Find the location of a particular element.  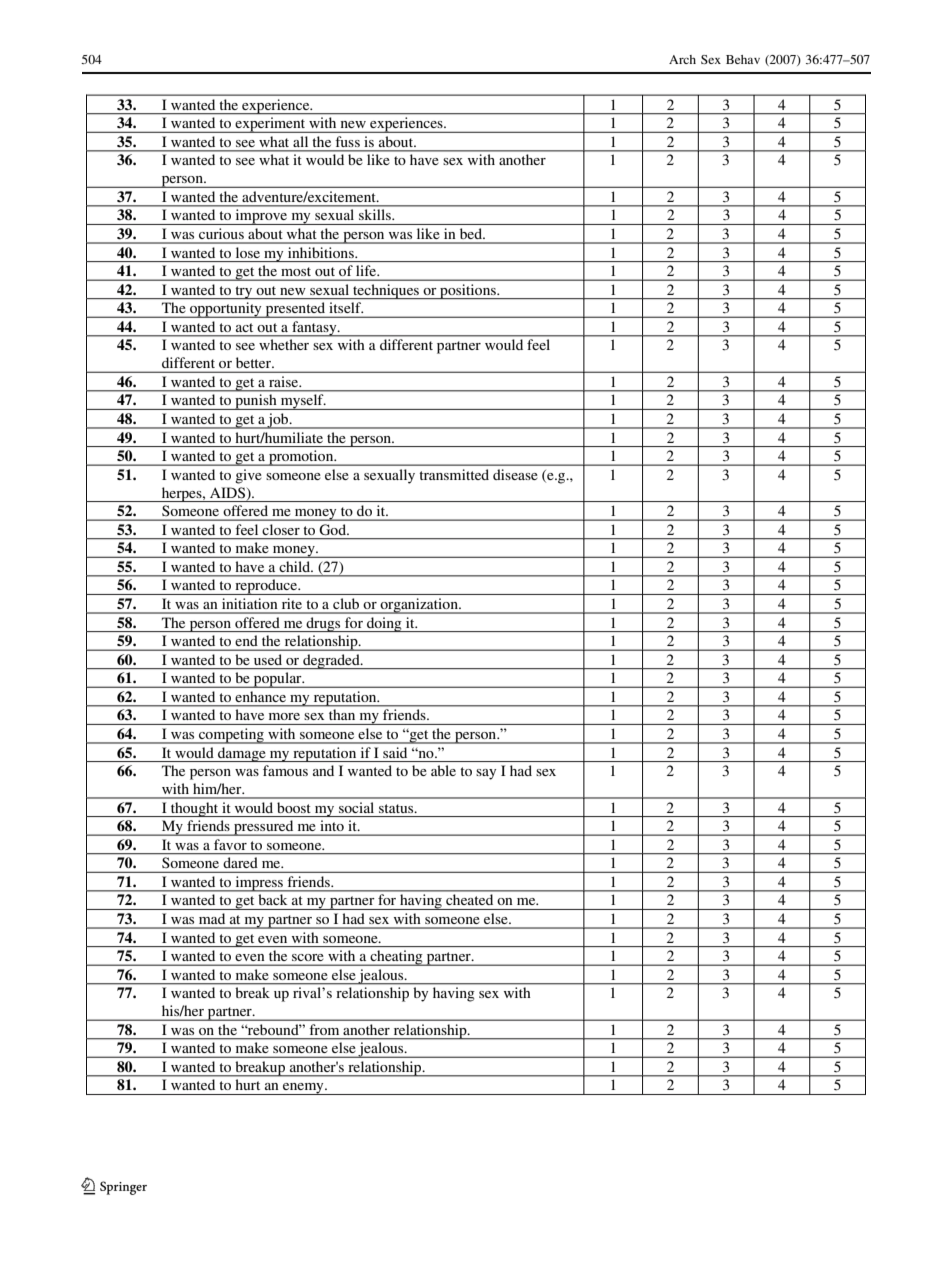

experiment is located at coordinates (270, 125).
